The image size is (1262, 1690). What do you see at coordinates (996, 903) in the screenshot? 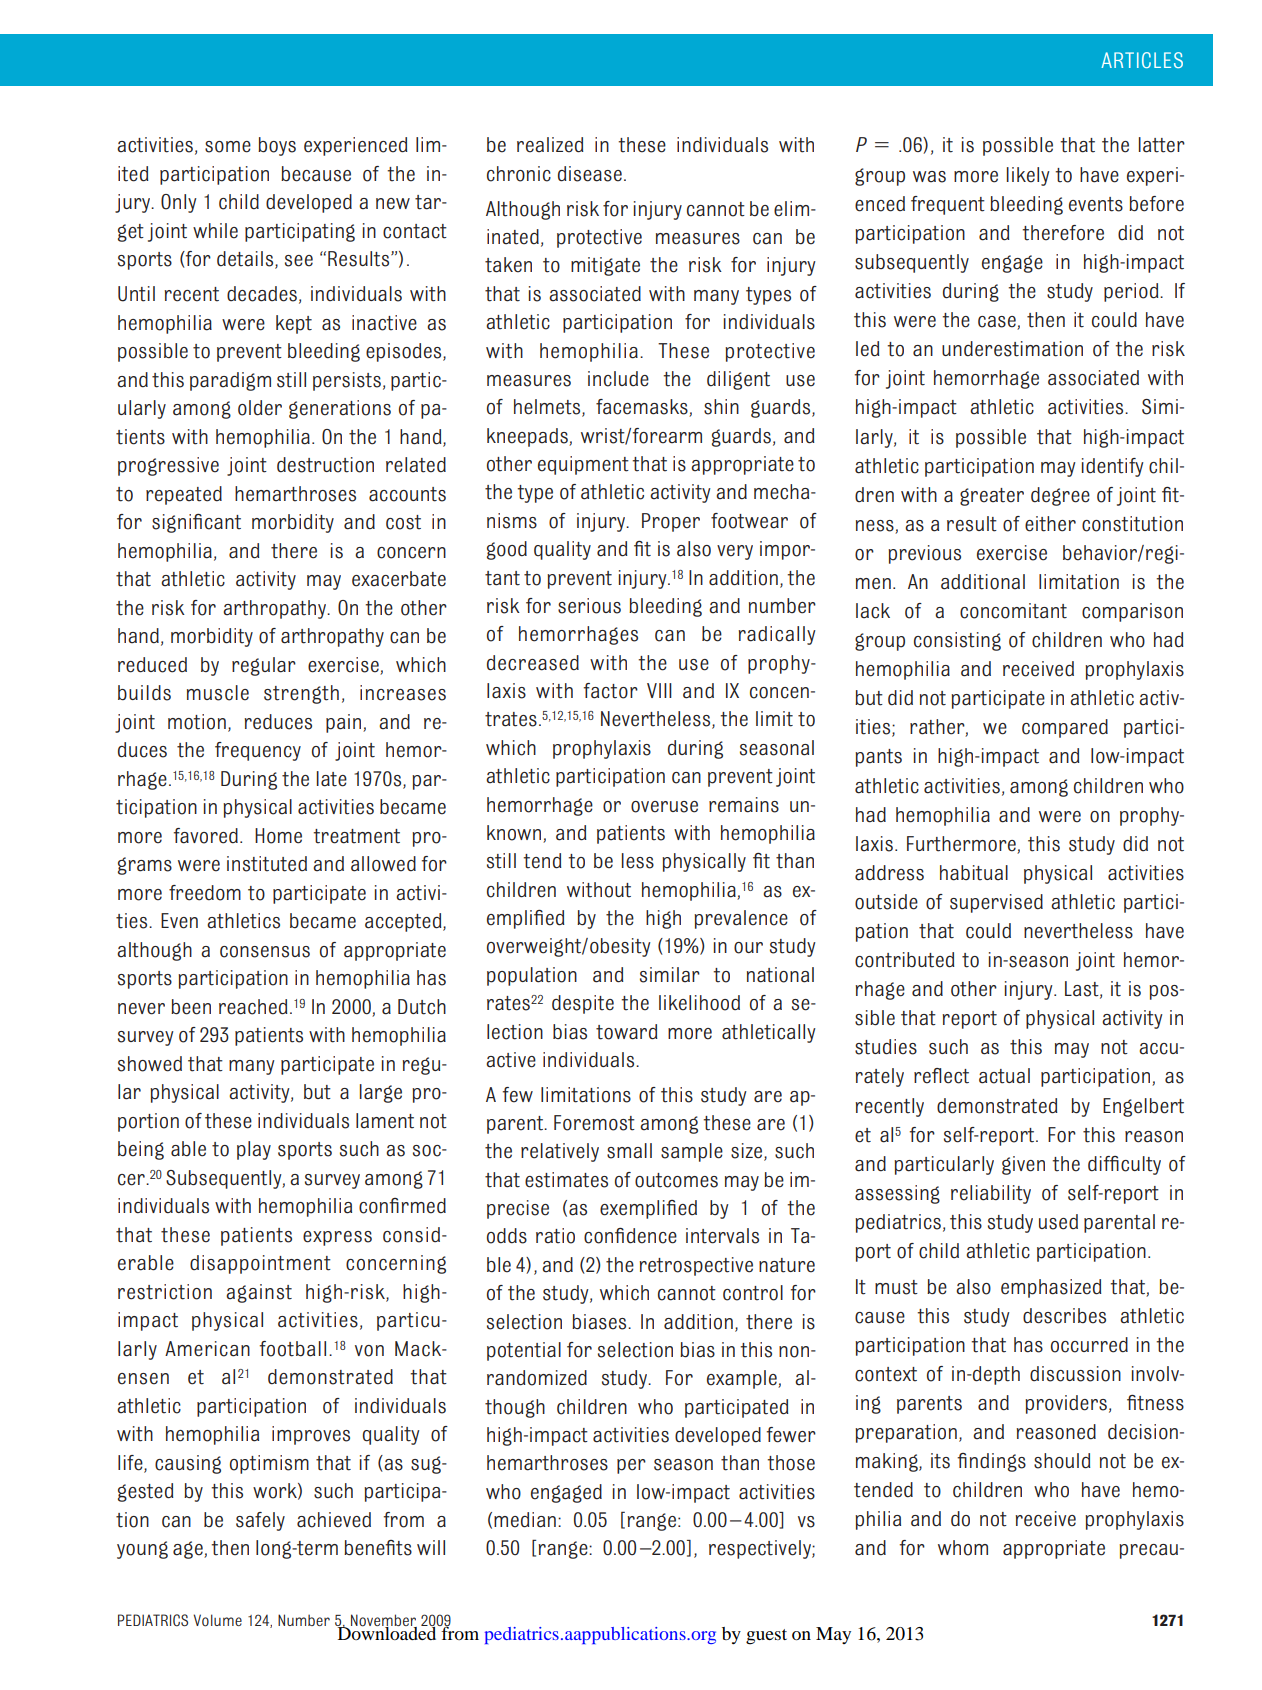
I see `supervised` at bounding box center [996, 903].
